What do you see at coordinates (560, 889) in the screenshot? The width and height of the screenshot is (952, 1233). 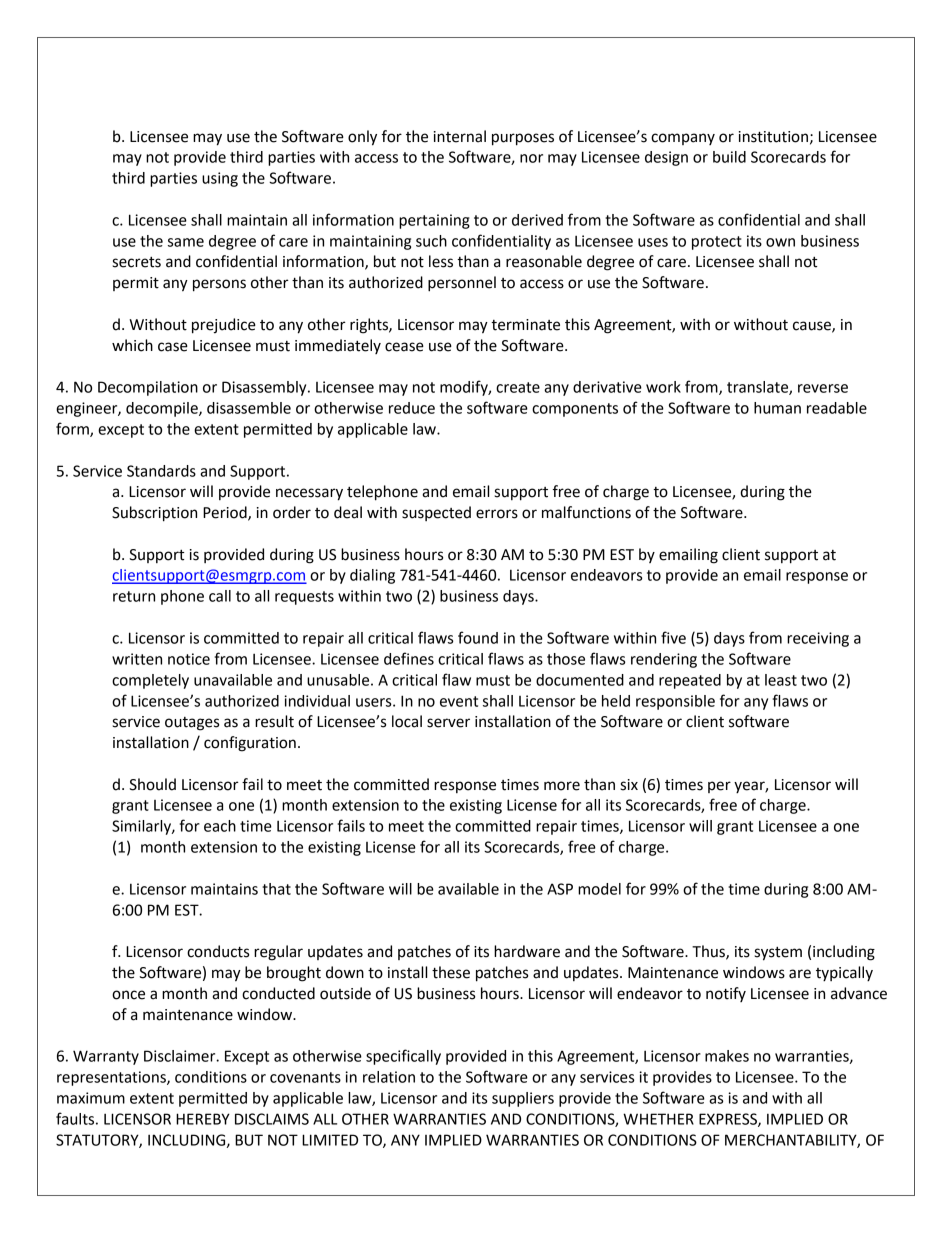 I see `ASP` at bounding box center [560, 889].
